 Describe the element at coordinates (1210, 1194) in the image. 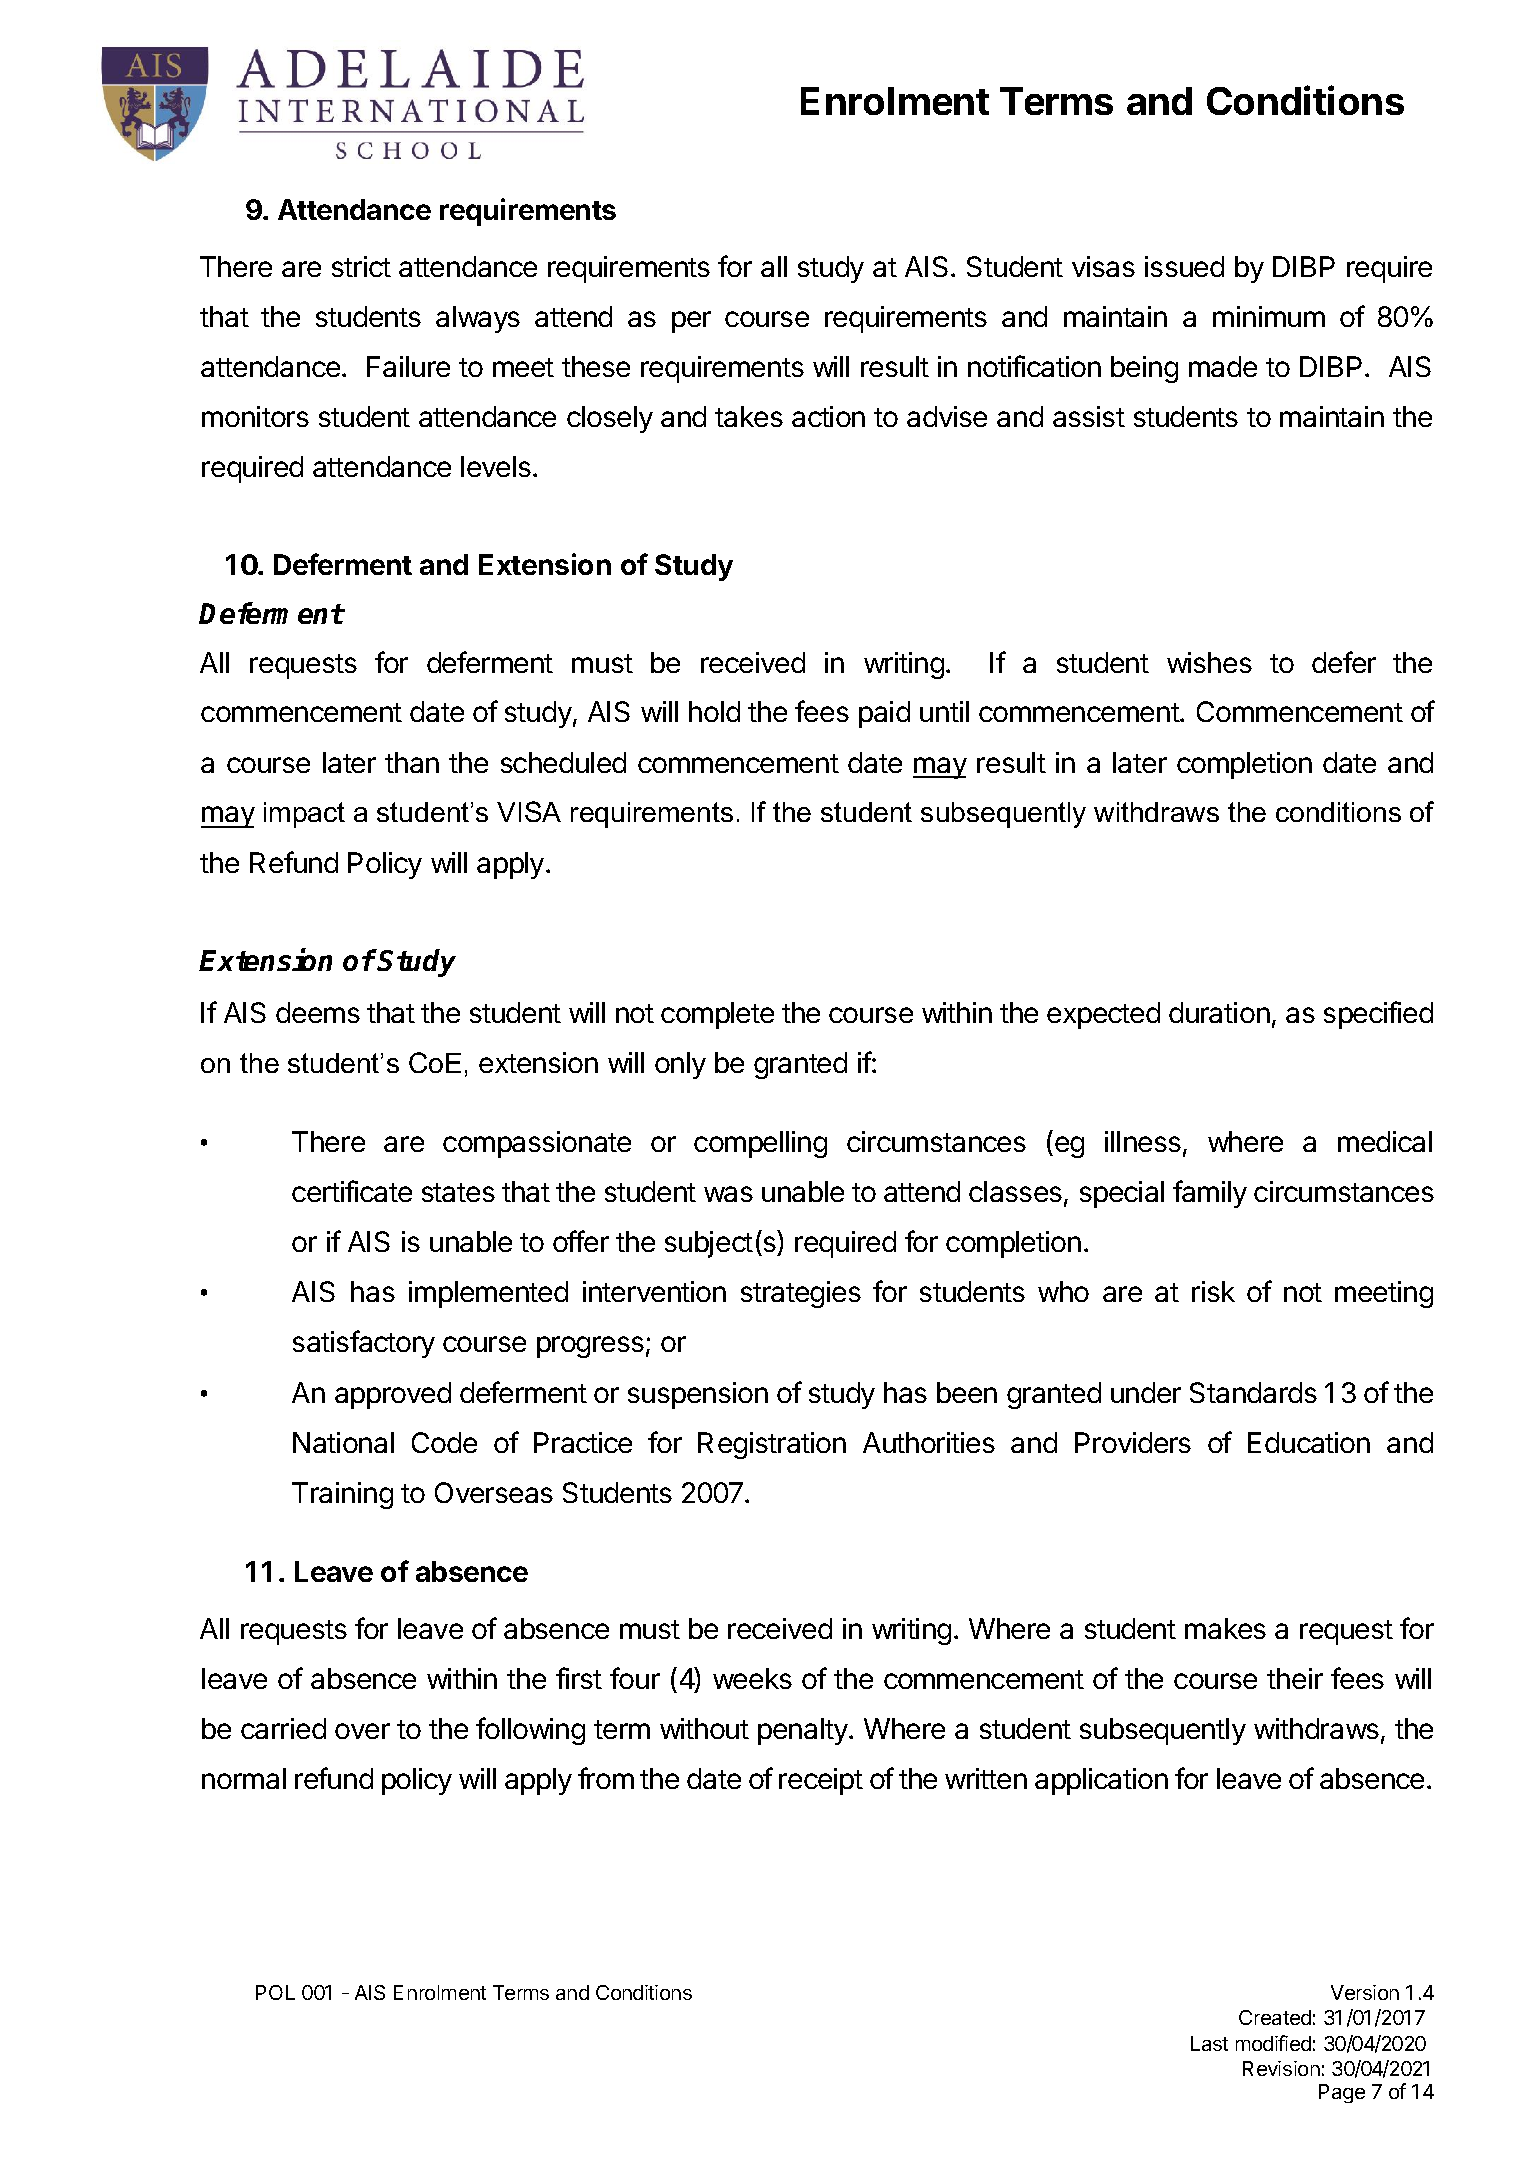

I see `family` at that location.
